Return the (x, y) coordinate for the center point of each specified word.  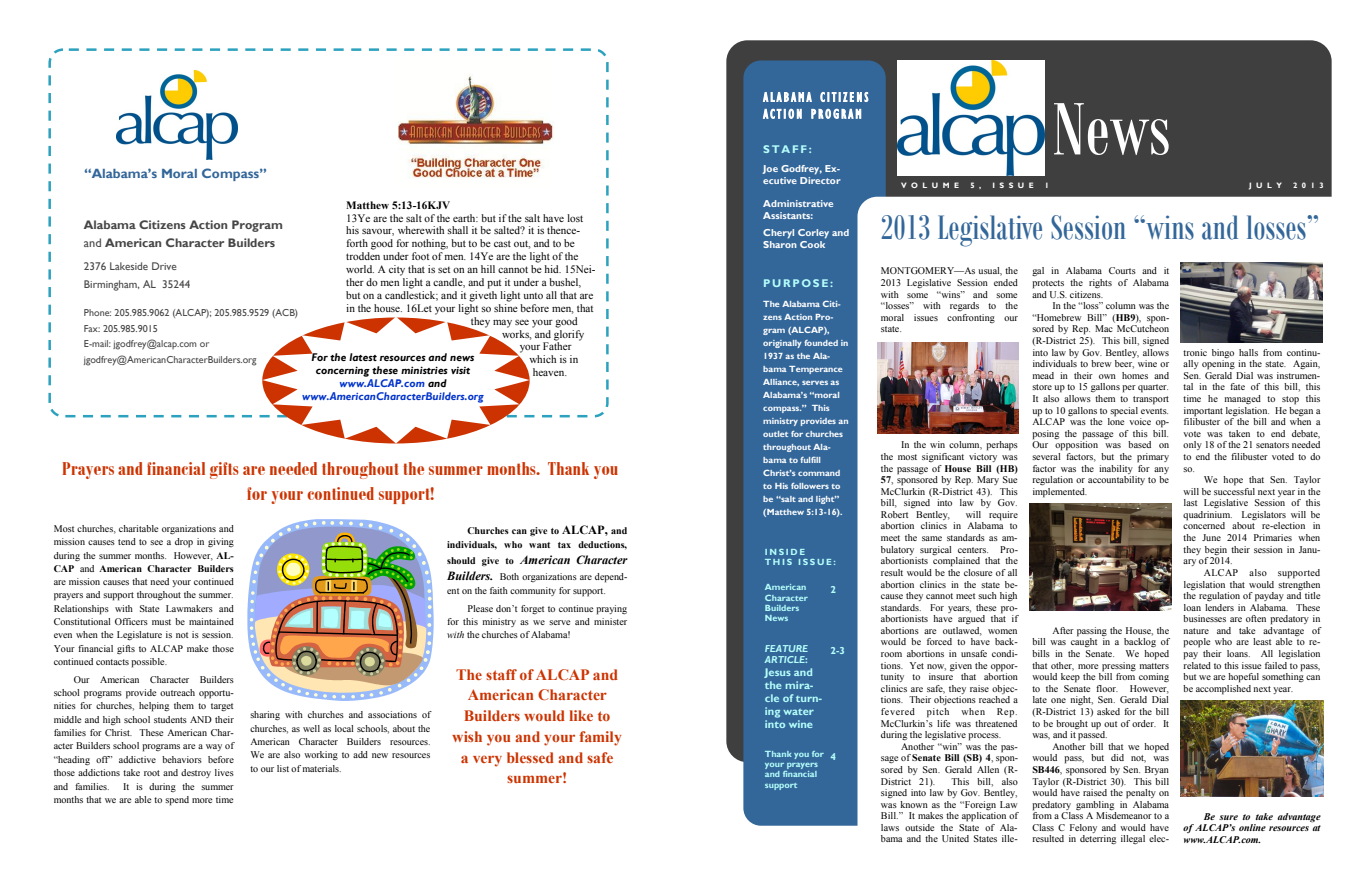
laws (890, 827)
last (1190, 502)
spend (177, 801)
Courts (1122, 270)
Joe (770, 169)
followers (810, 486)
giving (221, 542)
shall (457, 230)
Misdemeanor (1124, 815)
